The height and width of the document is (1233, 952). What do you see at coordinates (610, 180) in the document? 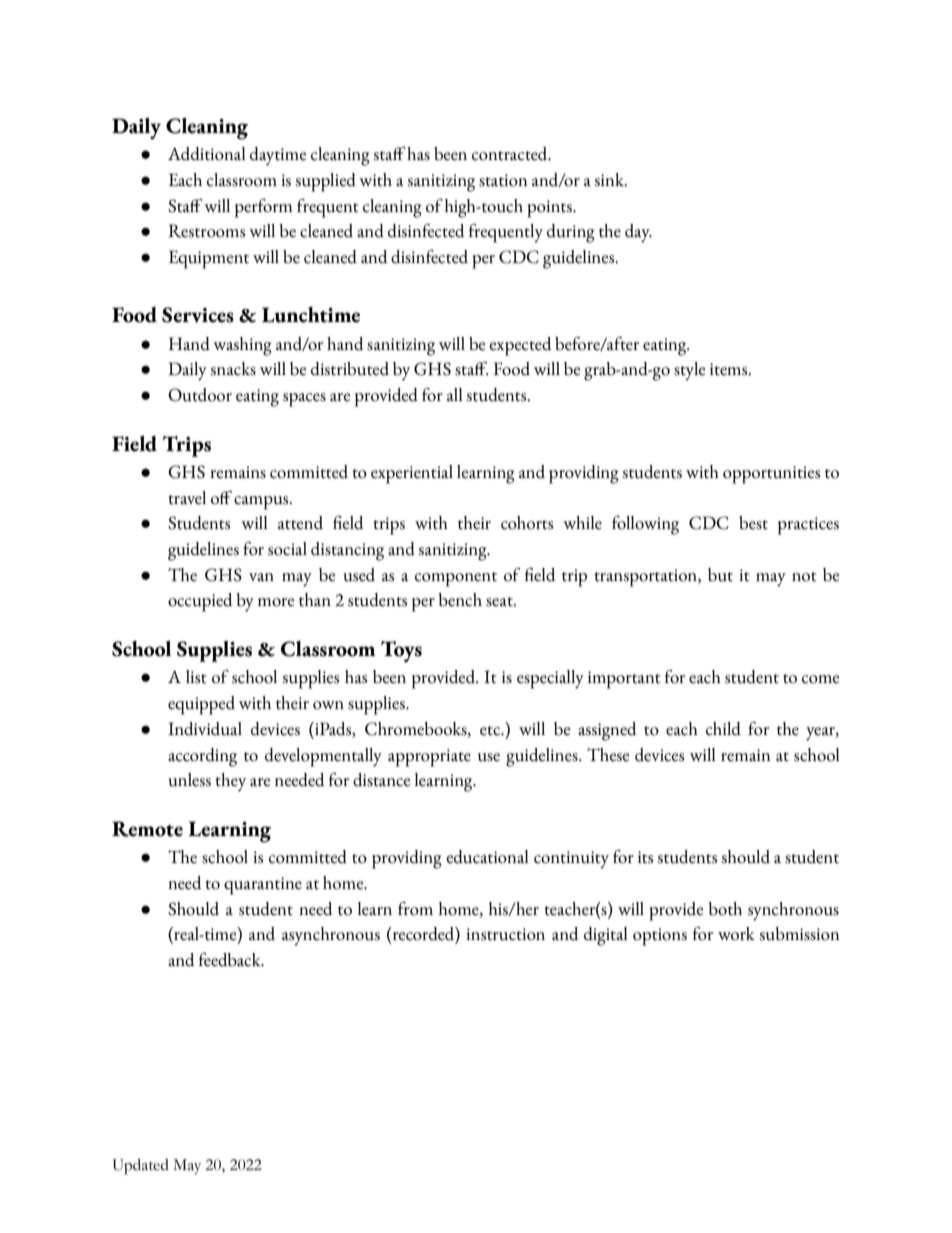
I see `sink` at bounding box center [610, 180].
